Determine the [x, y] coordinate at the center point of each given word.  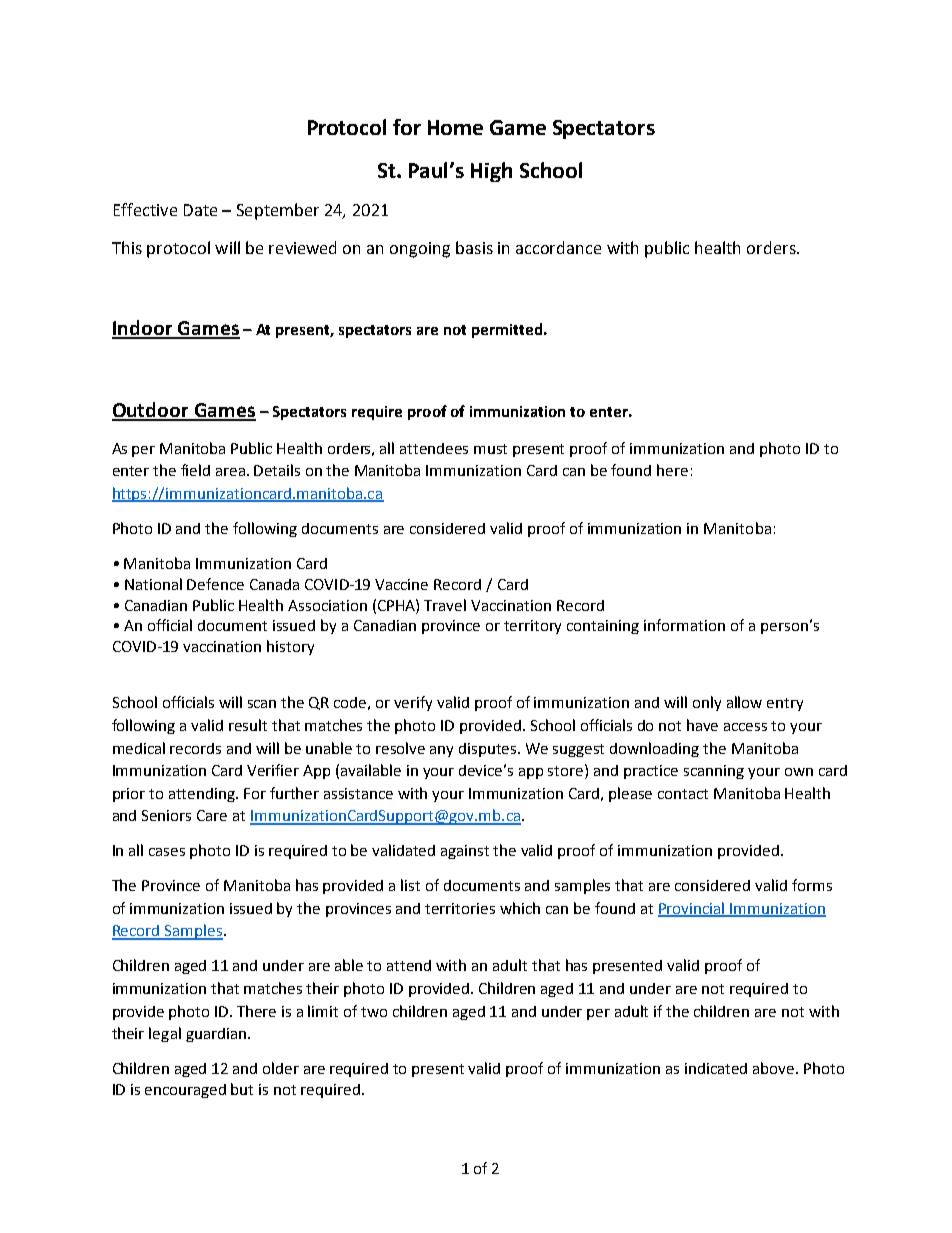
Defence [215, 584]
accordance [558, 247]
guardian [216, 1035]
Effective [145, 209]
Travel [445, 605]
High [491, 172]
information [684, 625]
